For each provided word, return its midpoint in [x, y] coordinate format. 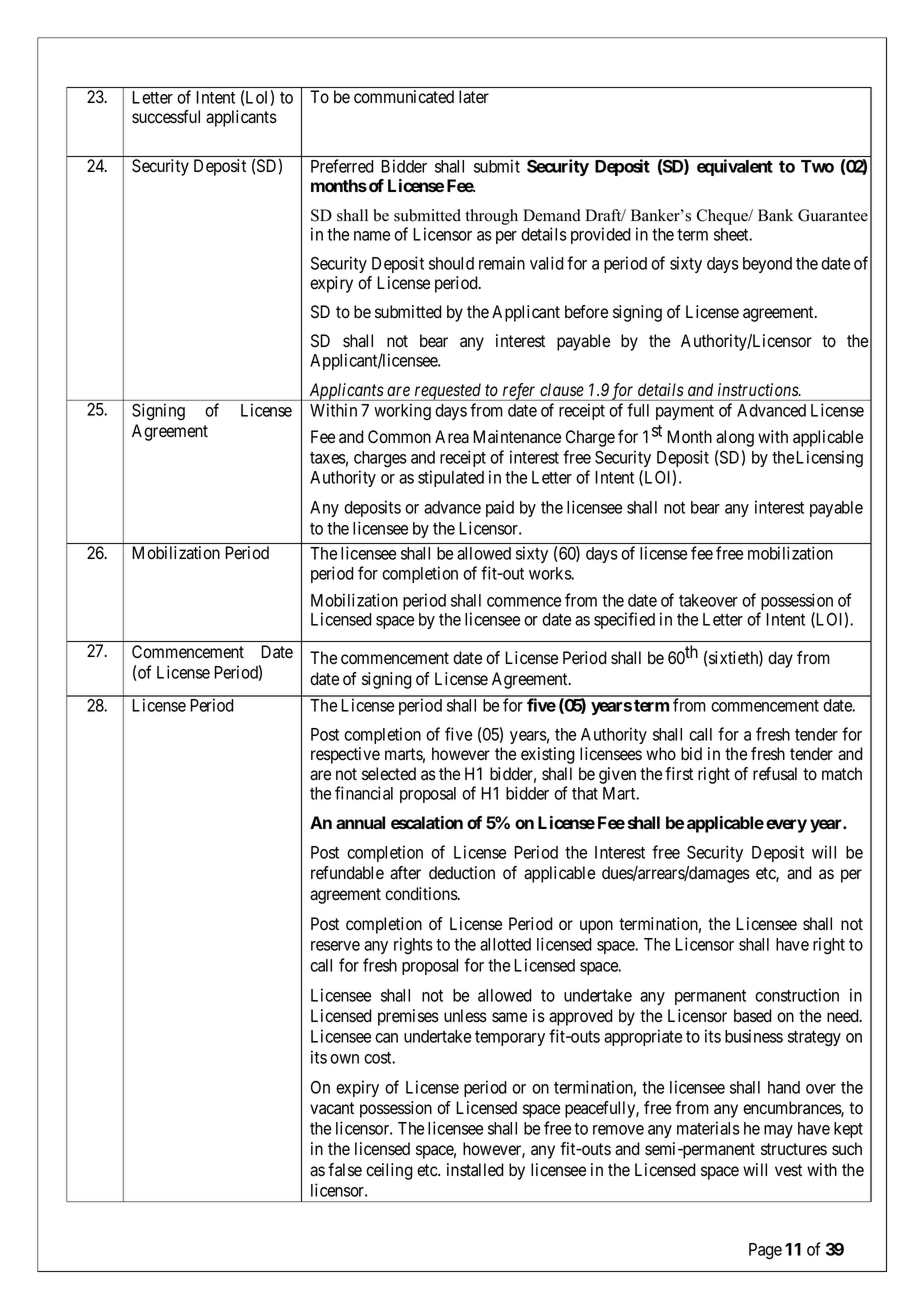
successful [166, 117]
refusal [775, 774]
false [345, 1170]
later [474, 97]
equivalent [735, 167]
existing [548, 755]
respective [345, 755]
